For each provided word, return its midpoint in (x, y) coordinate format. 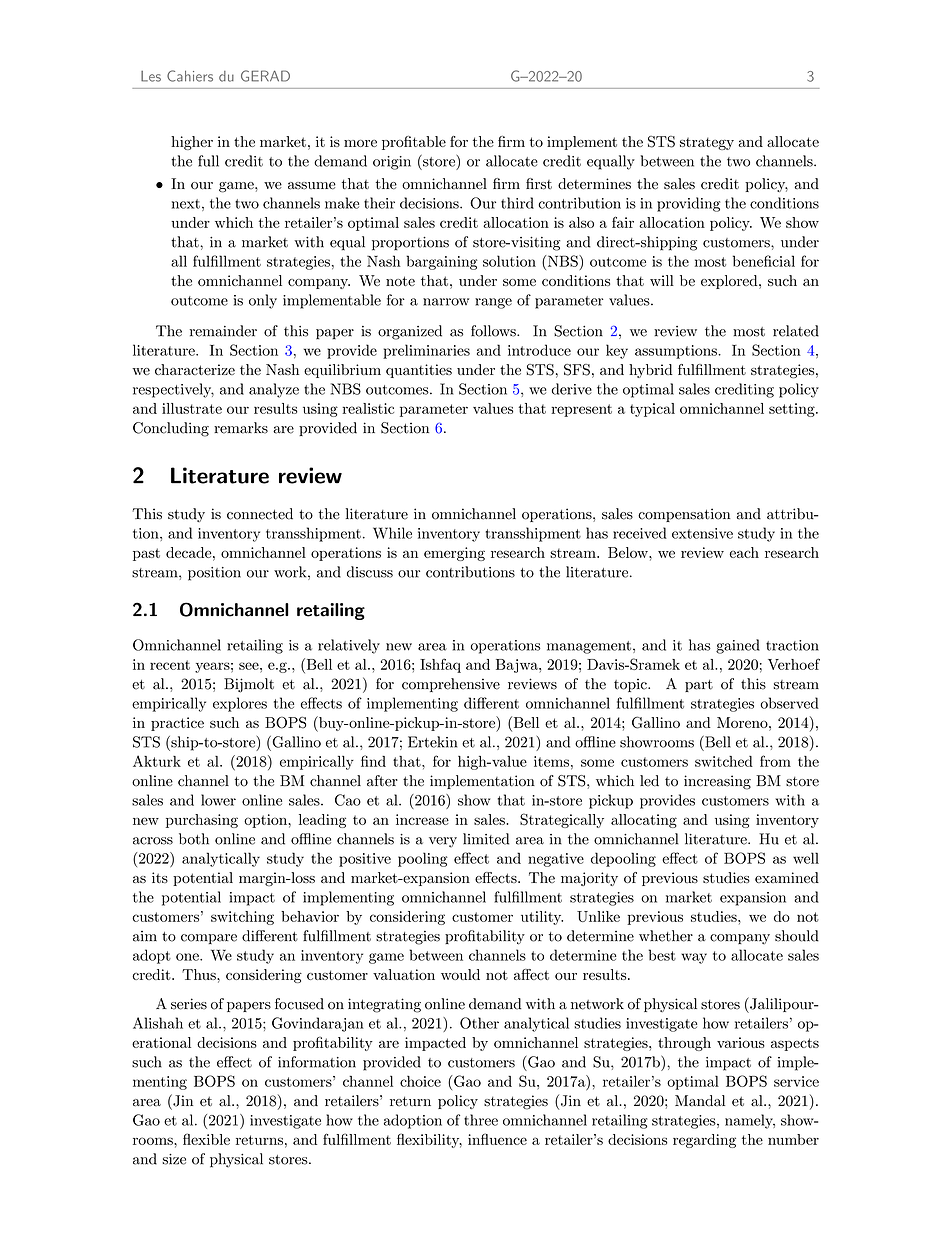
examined (787, 877)
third (517, 203)
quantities (419, 371)
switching (242, 918)
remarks (241, 428)
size (174, 1159)
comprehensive (451, 685)
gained (738, 646)
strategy (707, 143)
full (208, 161)
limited (486, 839)
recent (170, 665)
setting (793, 410)
